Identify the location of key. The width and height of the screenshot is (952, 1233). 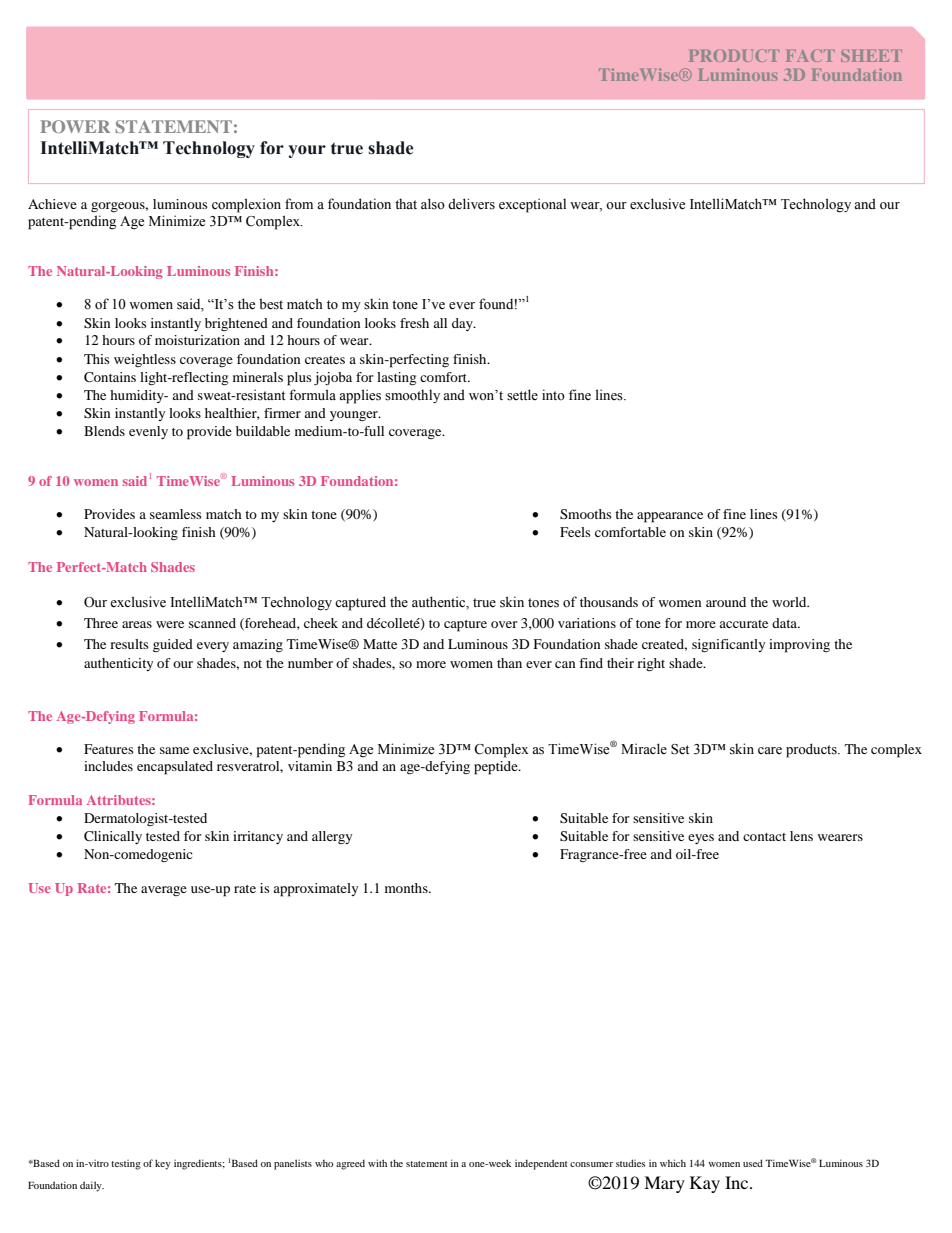
(163, 1164).
